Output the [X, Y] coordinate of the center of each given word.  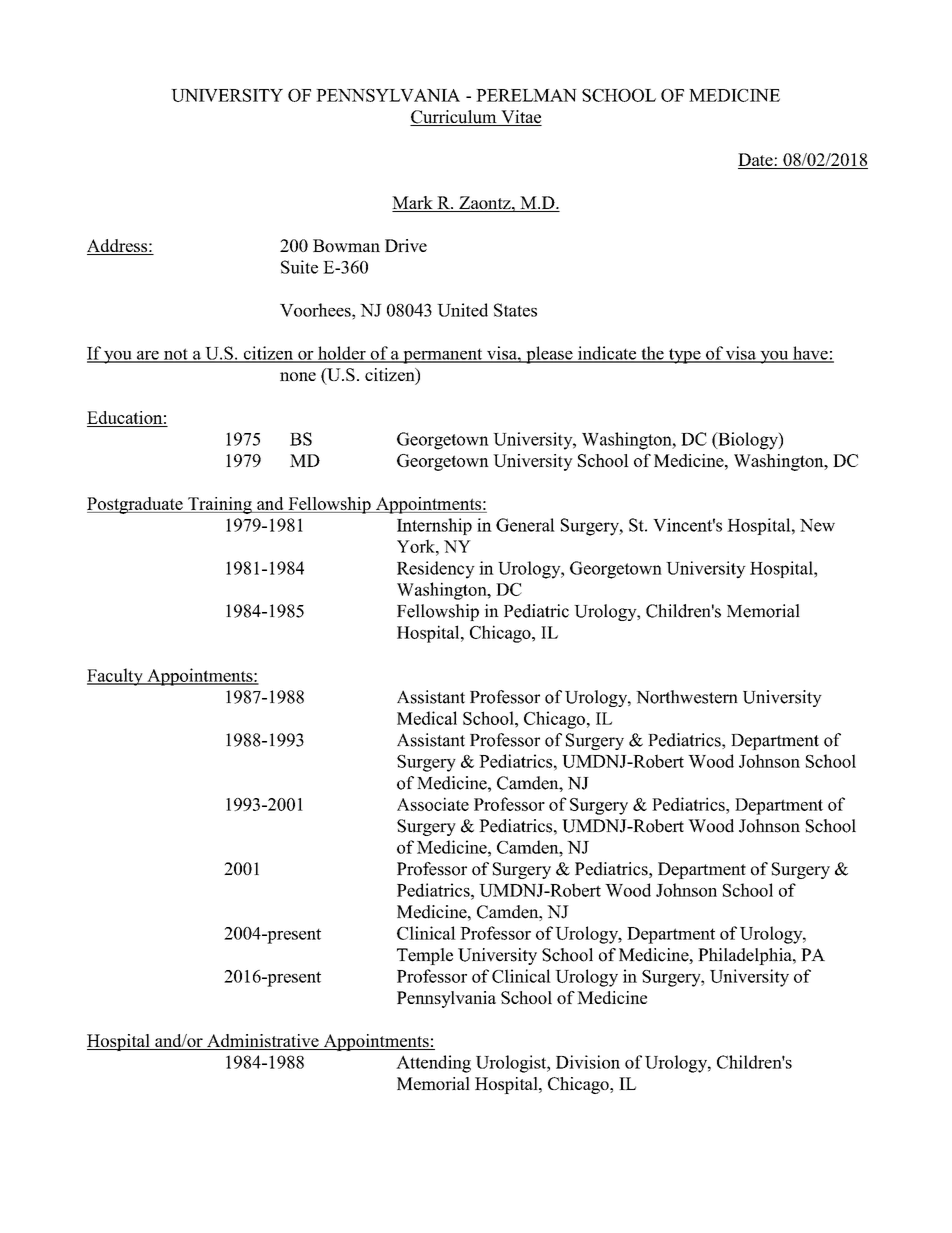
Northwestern [687, 697]
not [175, 355]
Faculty [116, 677]
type [684, 356]
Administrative [263, 1042]
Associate [433, 804]
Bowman [346, 245]
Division [588, 1062]
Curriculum [454, 118]
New [817, 525]
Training [220, 505]
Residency [436, 570]
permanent [443, 356]
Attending [433, 1064]
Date [756, 161]
